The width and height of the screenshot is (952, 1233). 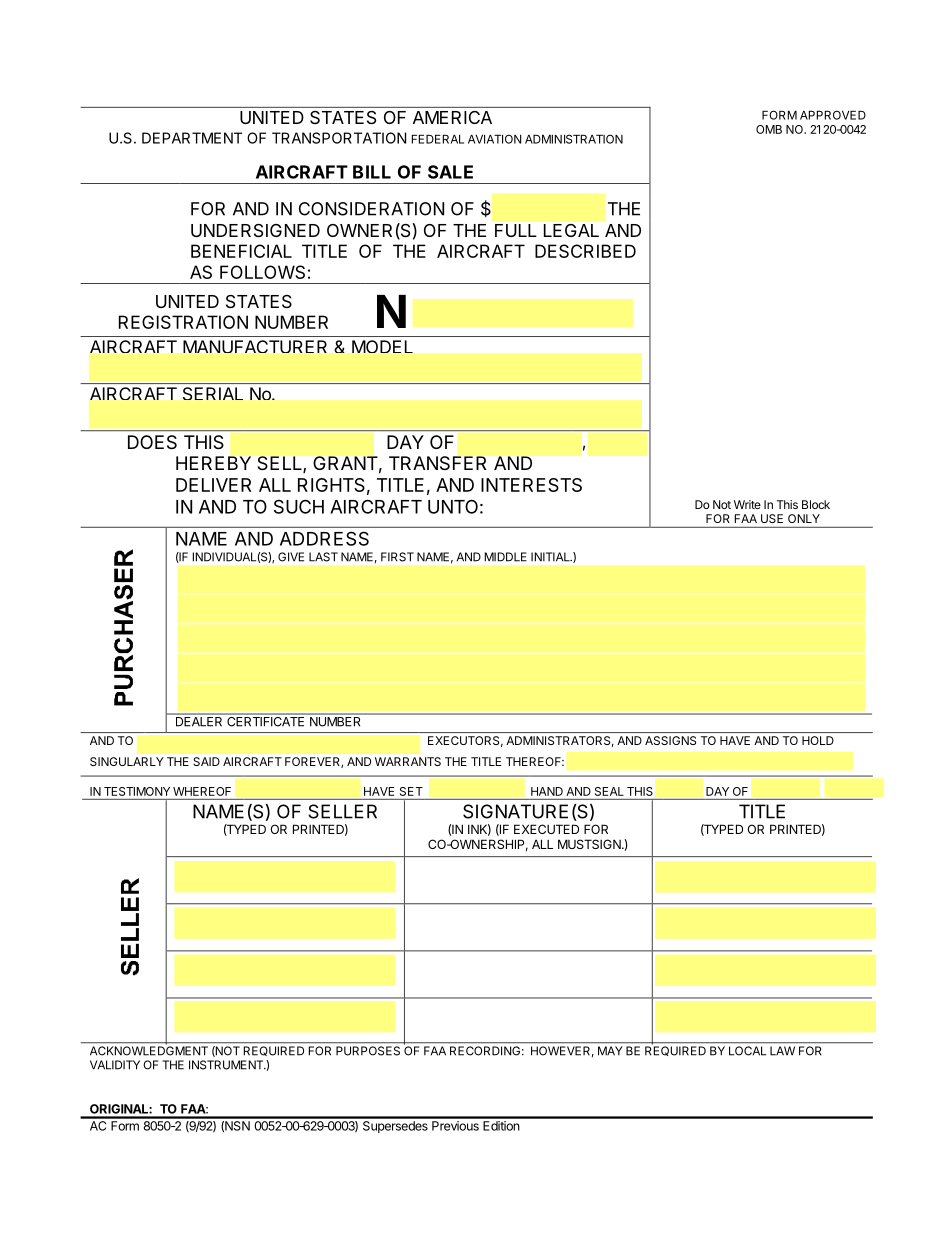 I want to click on INSTRUMENT, so click(x=227, y=1065).
